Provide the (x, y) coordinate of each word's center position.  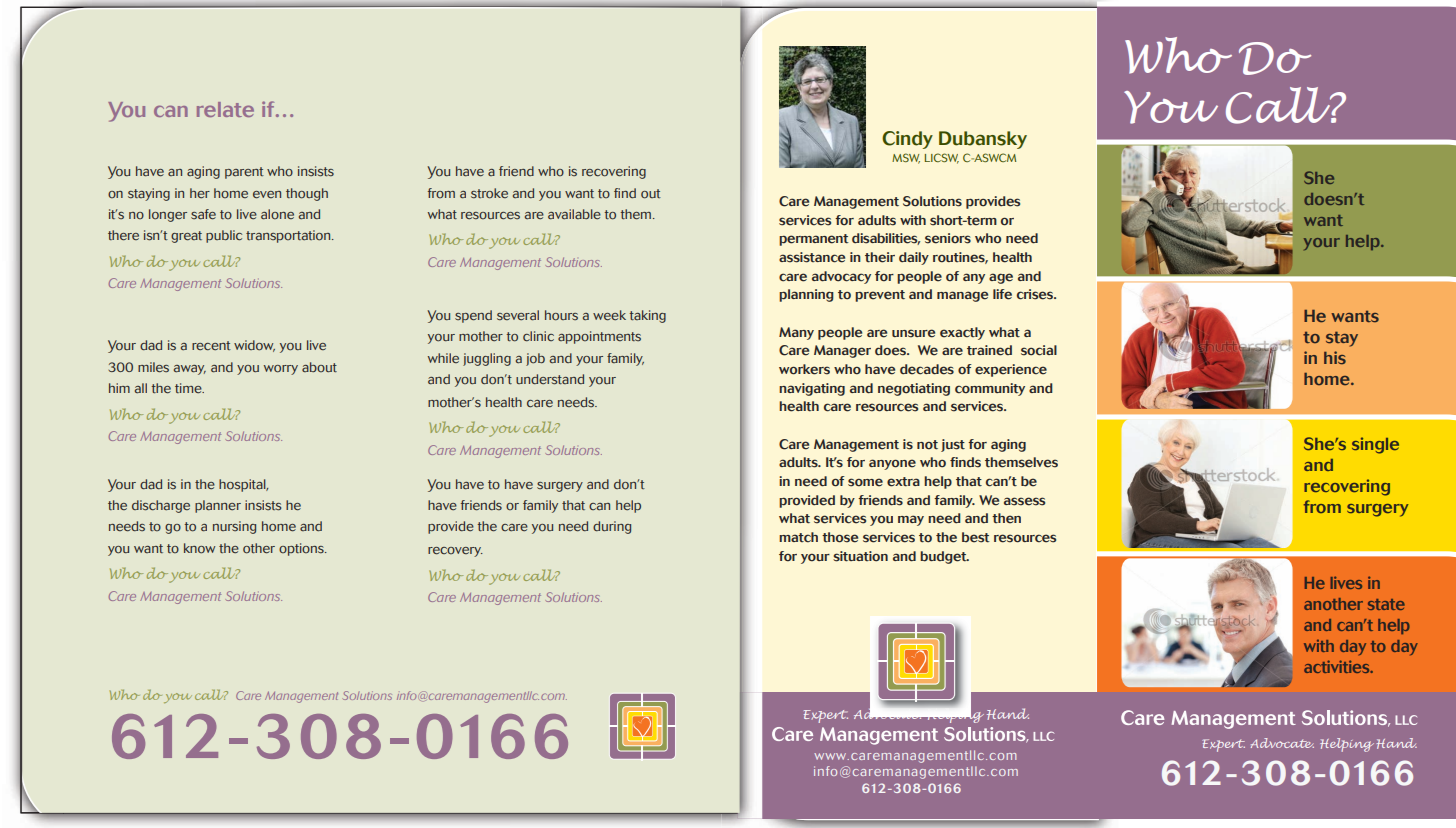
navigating (812, 389)
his (1335, 358)
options (302, 549)
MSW (906, 158)
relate (225, 109)
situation (860, 556)
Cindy (907, 140)
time (189, 388)
